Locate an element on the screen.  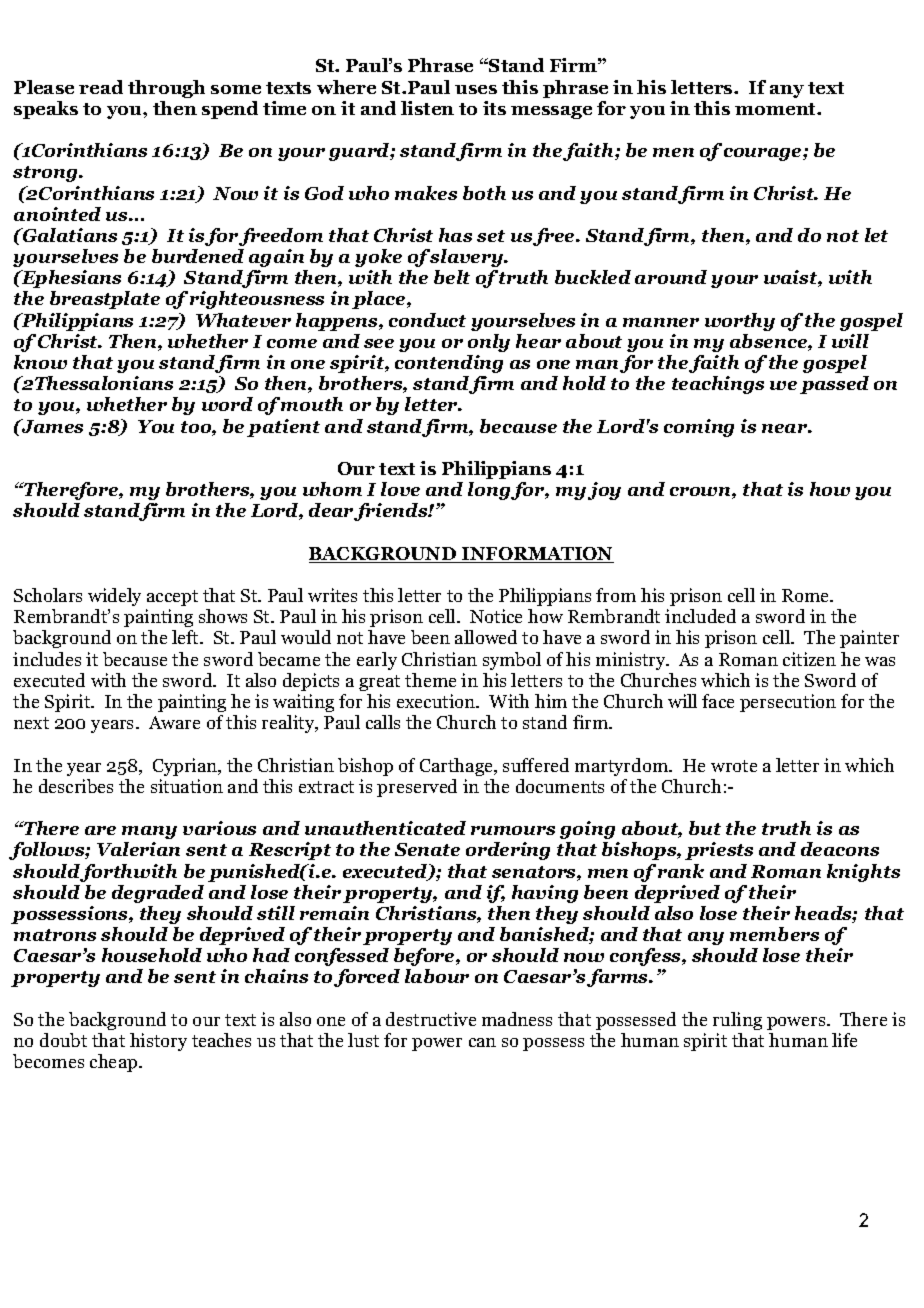
history is located at coordinates (158, 1042).
